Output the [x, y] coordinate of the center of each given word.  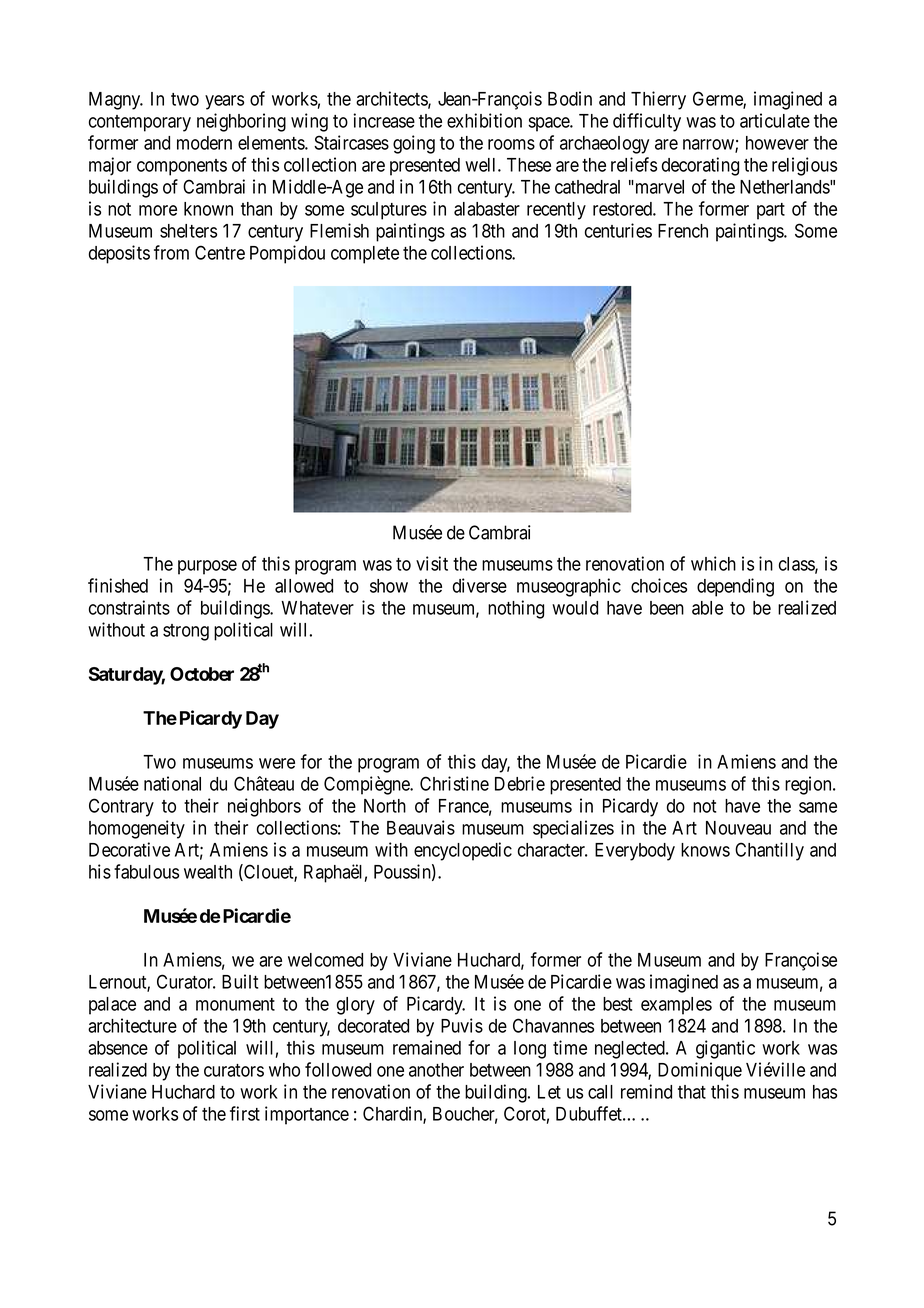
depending [735, 587]
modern [204, 143]
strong [186, 632]
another [436, 1070]
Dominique [700, 1071]
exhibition [484, 120]
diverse [480, 585]
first [245, 1113]
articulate [775, 120]
